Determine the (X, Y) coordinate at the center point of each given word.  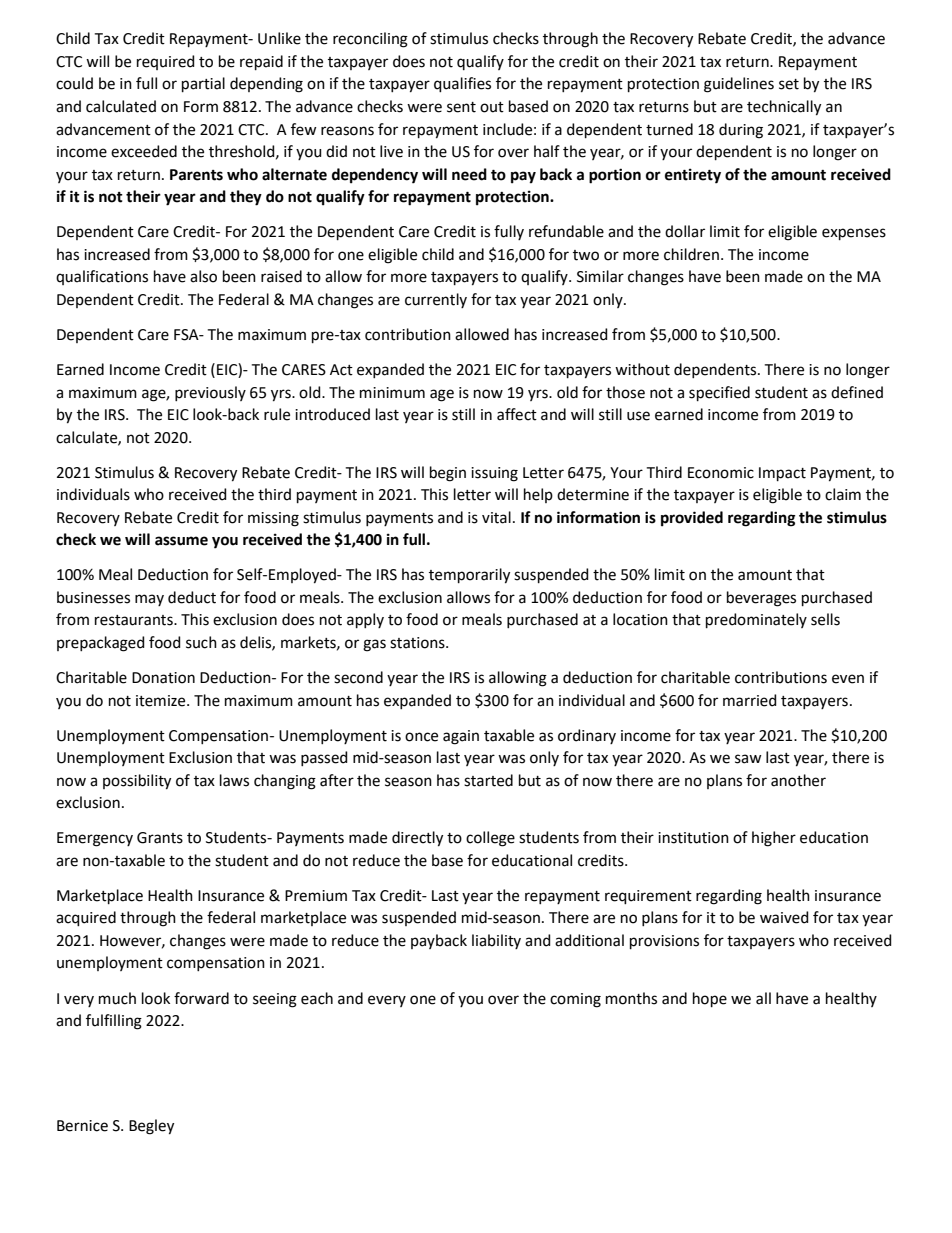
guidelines (739, 85)
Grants (160, 838)
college (490, 839)
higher (774, 839)
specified (719, 393)
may (149, 600)
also (203, 276)
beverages (761, 599)
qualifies (462, 84)
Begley (151, 1127)
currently (436, 300)
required (166, 62)
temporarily (469, 576)
